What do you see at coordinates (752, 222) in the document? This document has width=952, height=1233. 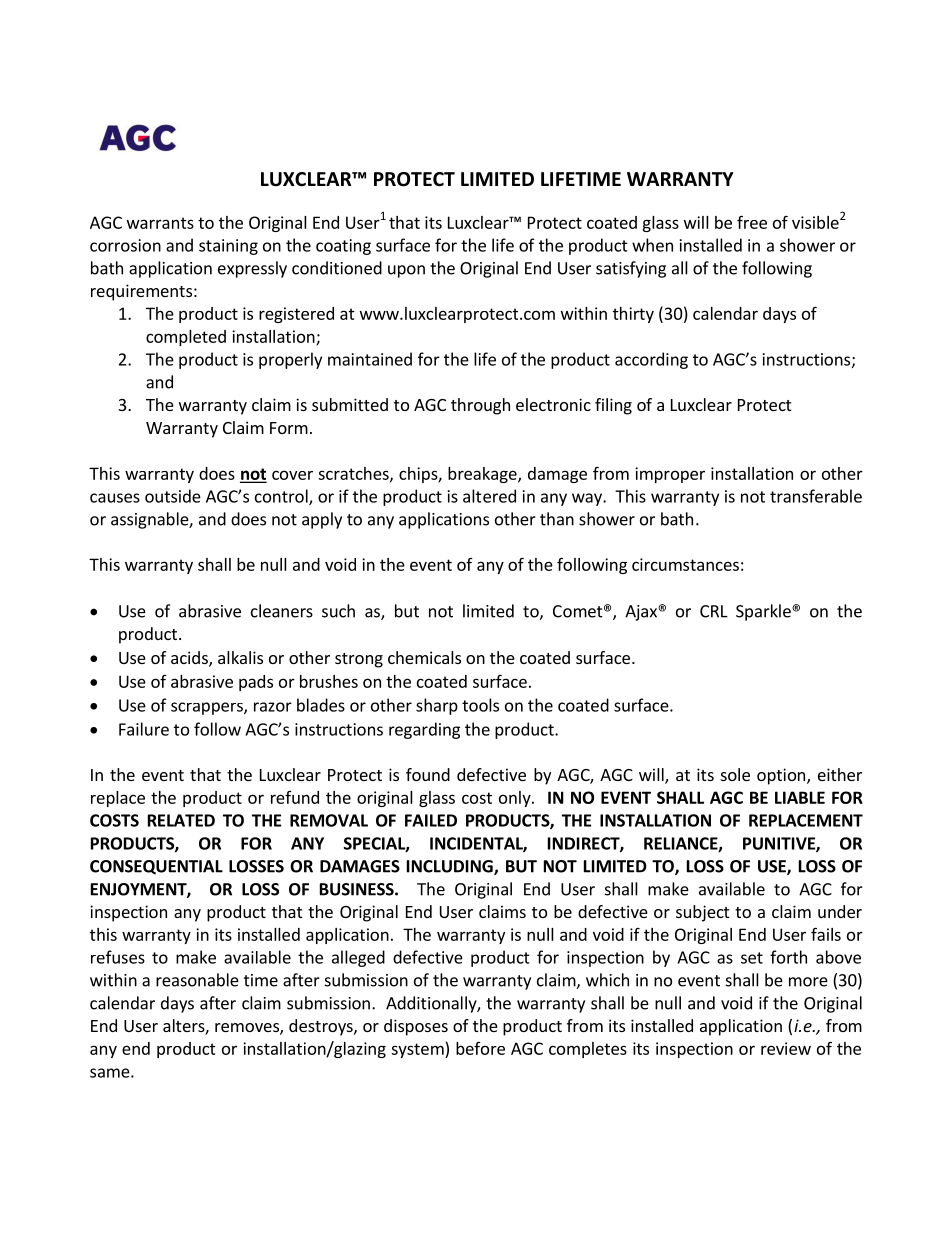 I see `free` at bounding box center [752, 222].
